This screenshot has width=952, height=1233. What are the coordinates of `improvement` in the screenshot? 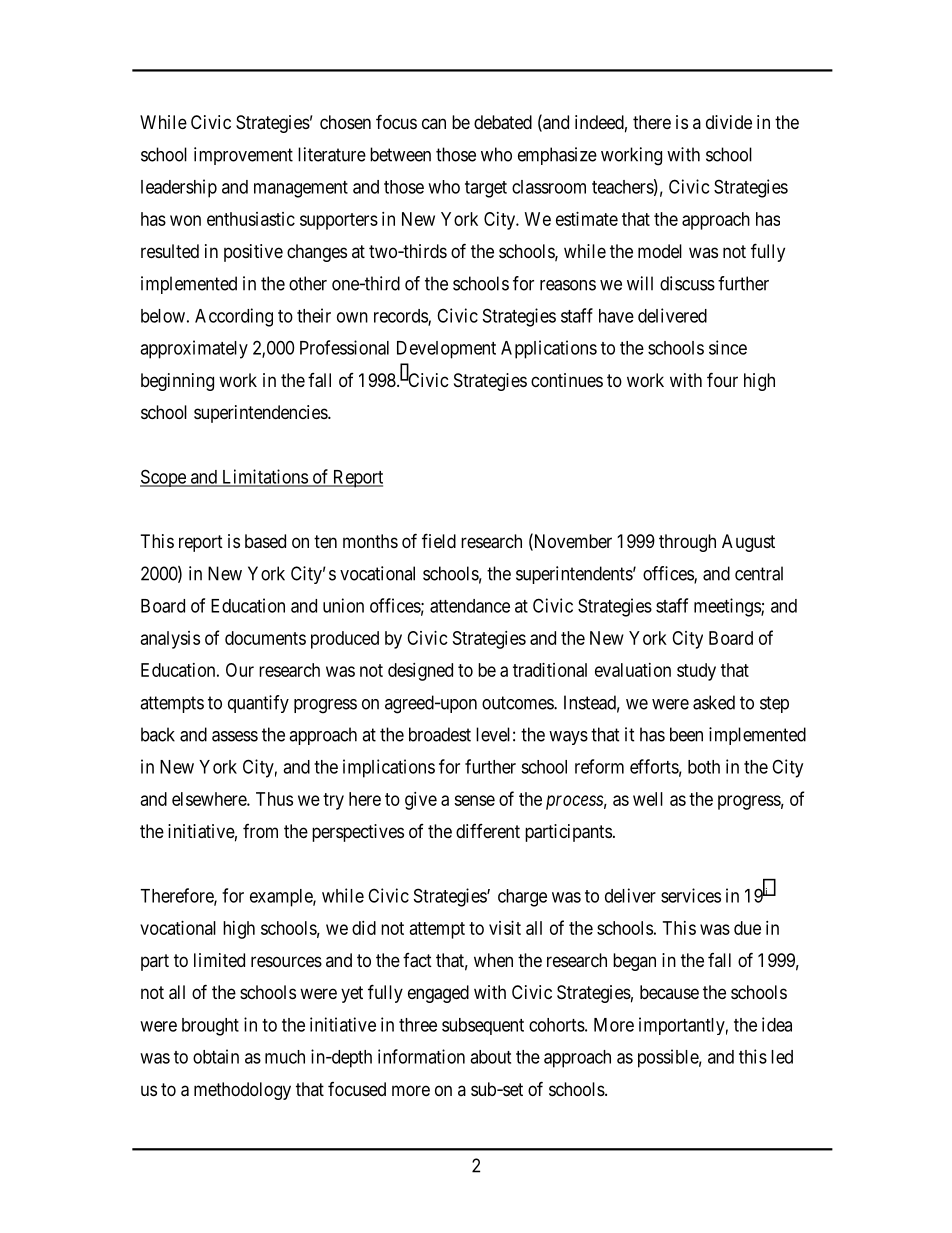 It's located at (243, 156).
